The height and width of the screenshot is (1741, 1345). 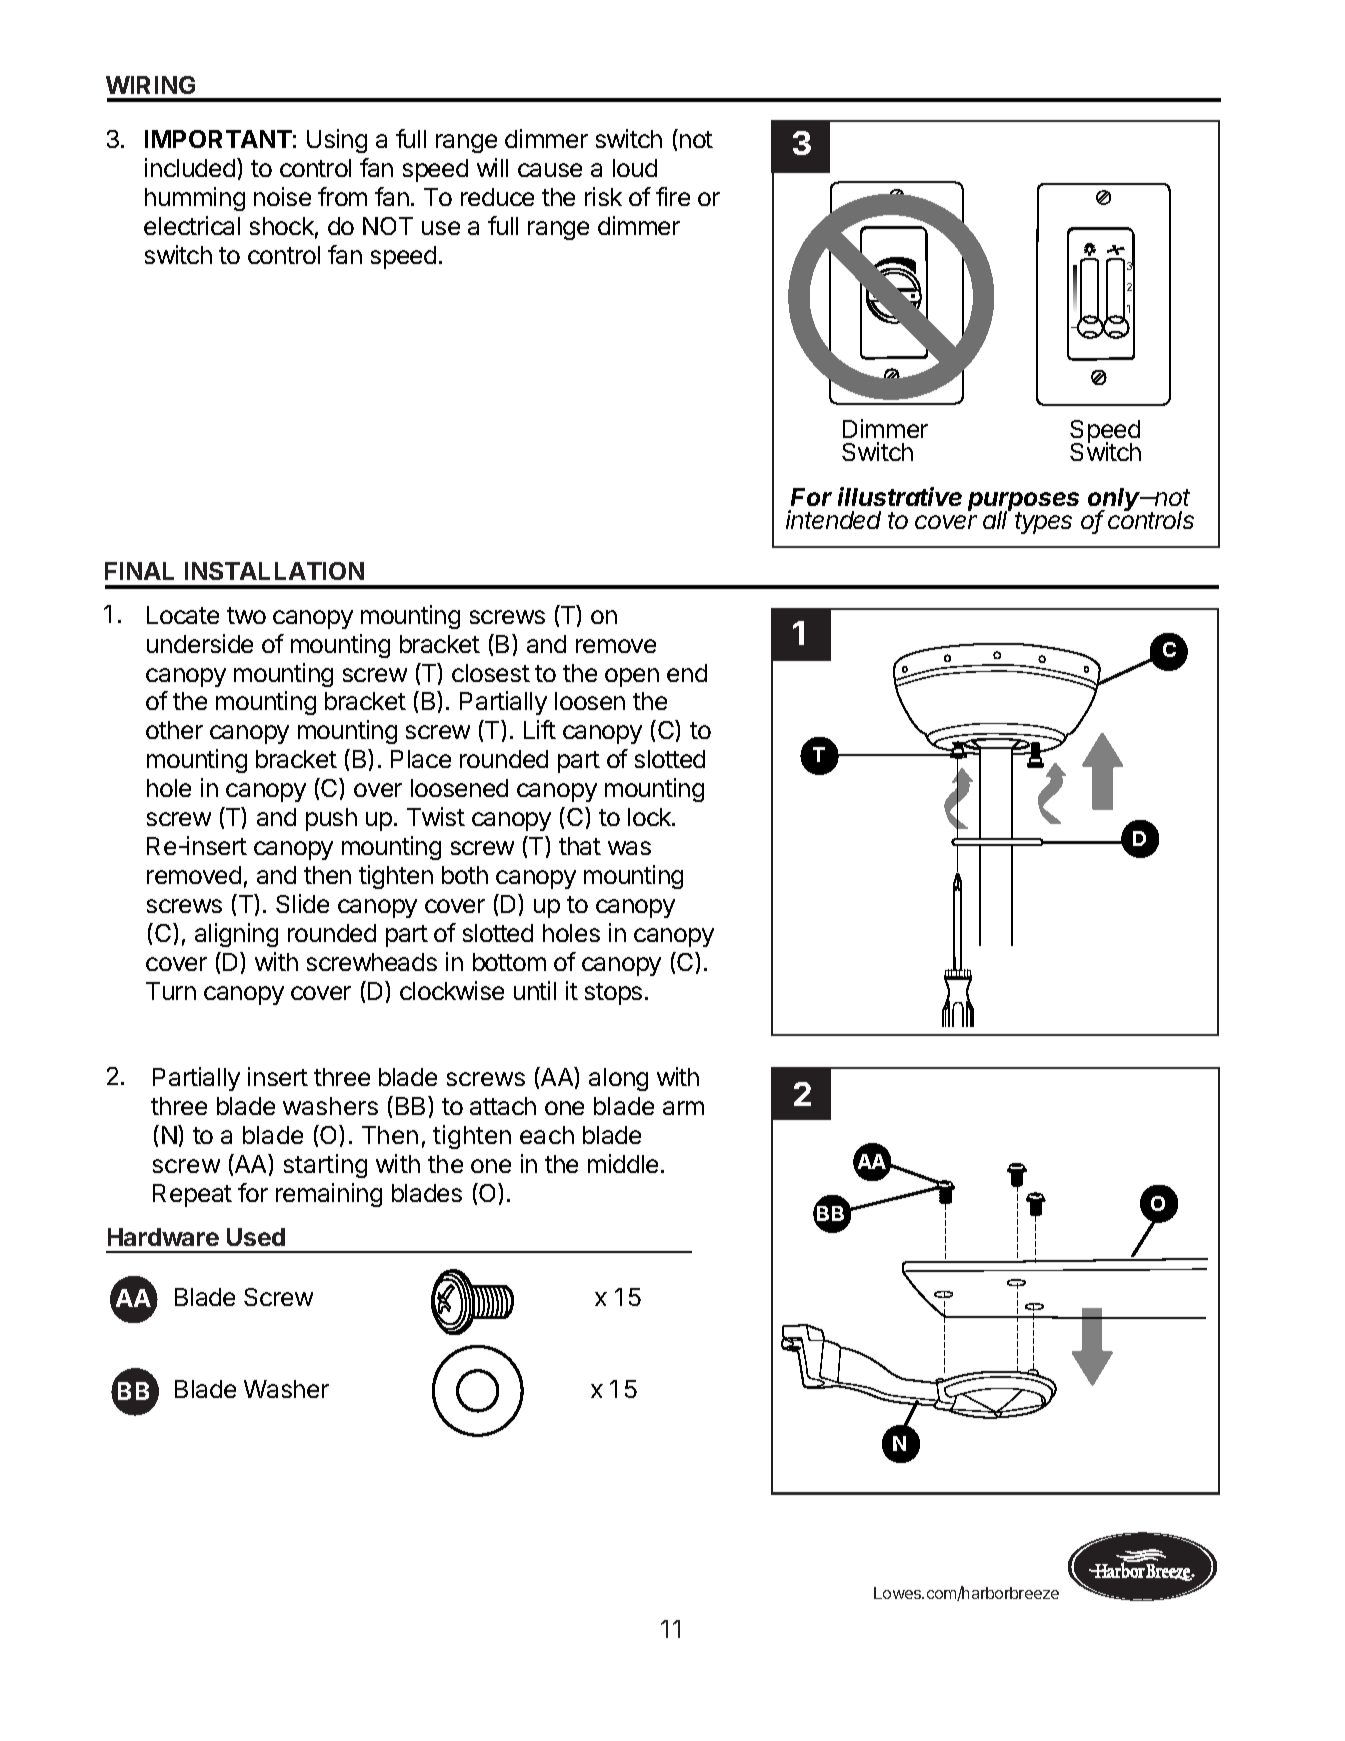 I want to click on Used, so click(x=256, y=1237).
